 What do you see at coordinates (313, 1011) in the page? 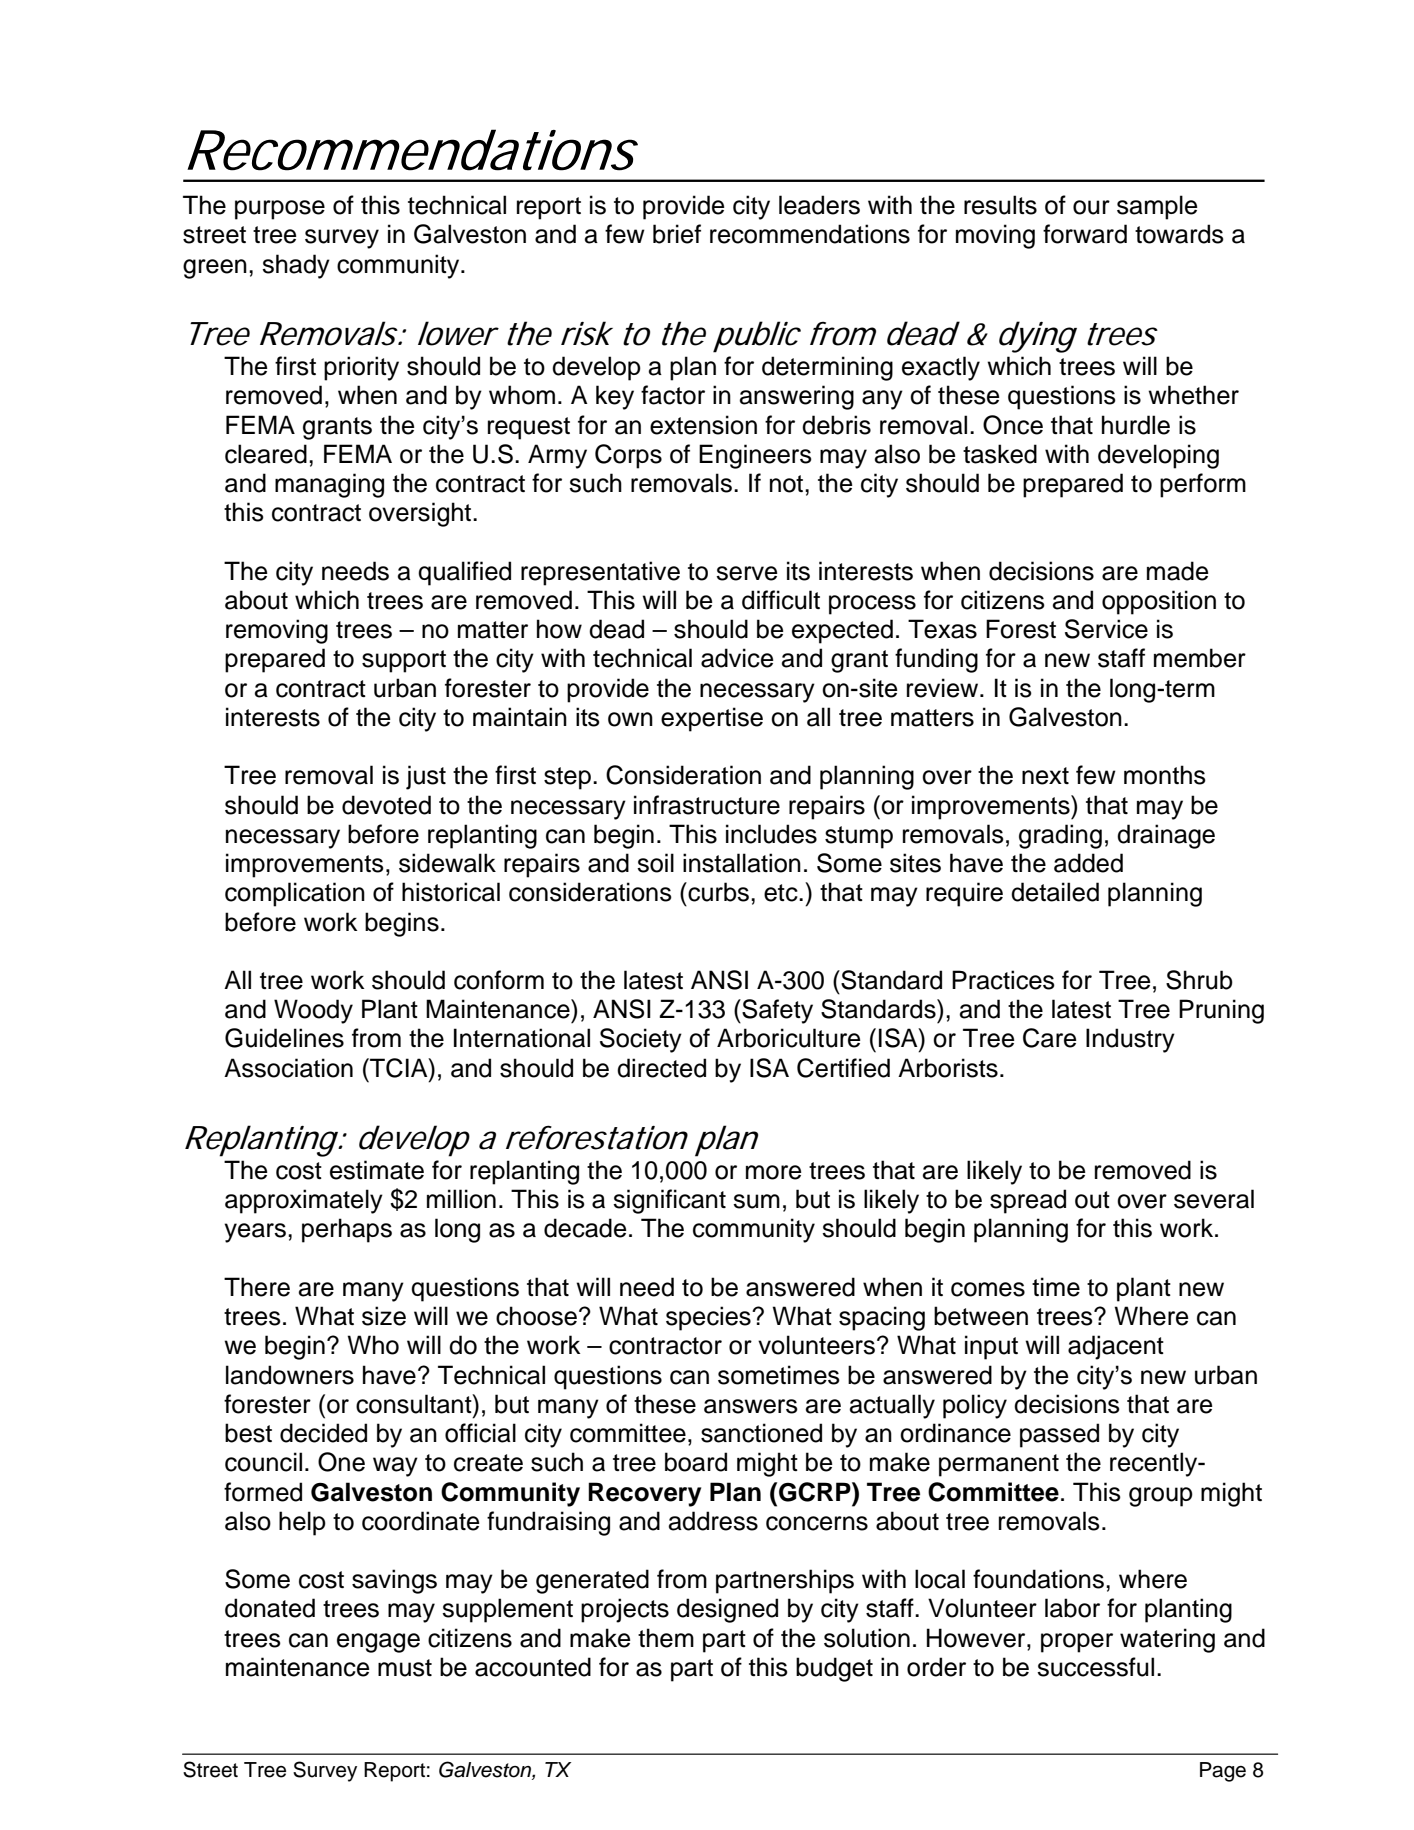
I see `Woody` at bounding box center [313, 1011].
